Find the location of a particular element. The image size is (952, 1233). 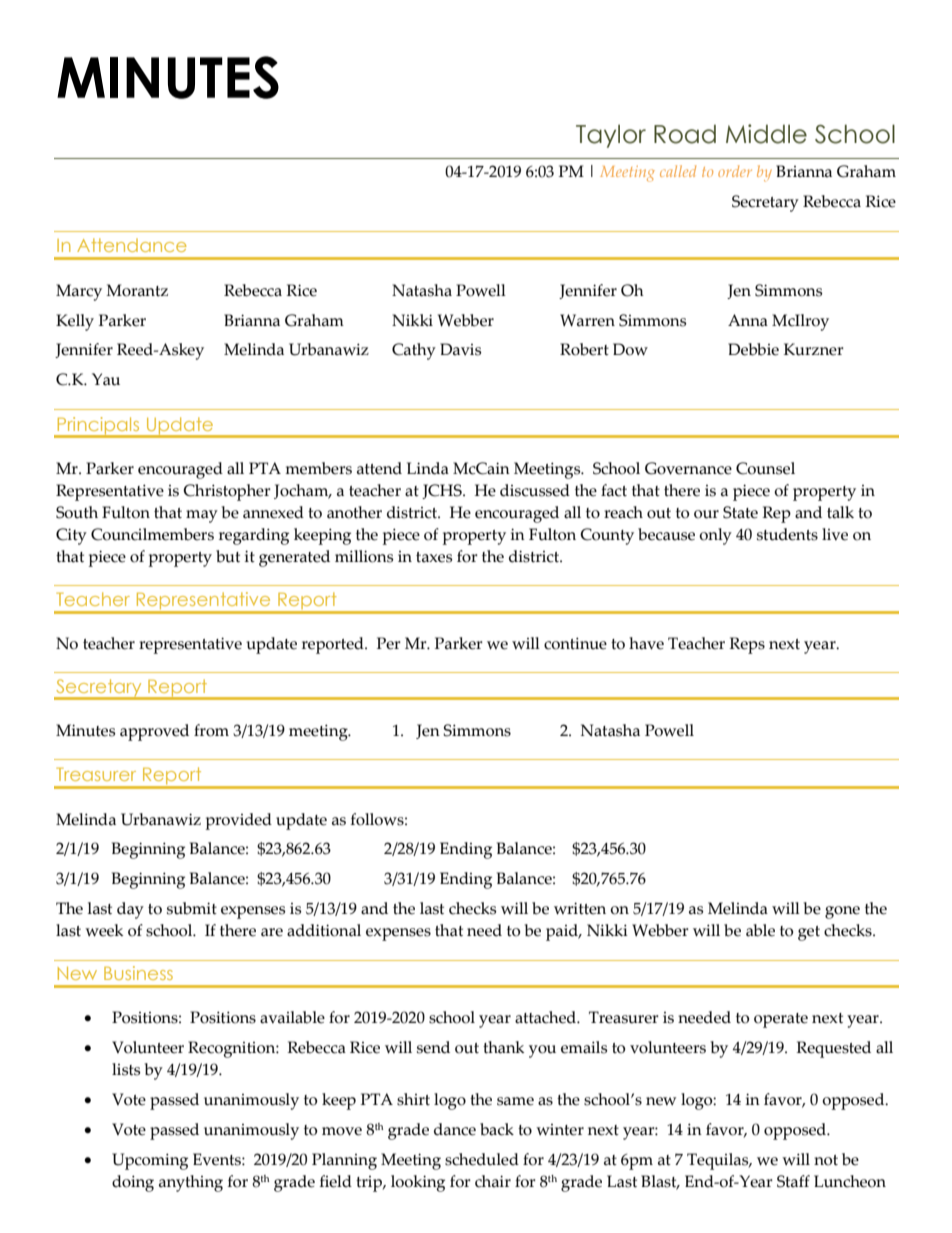

order is located at coordinates (735, 171).
